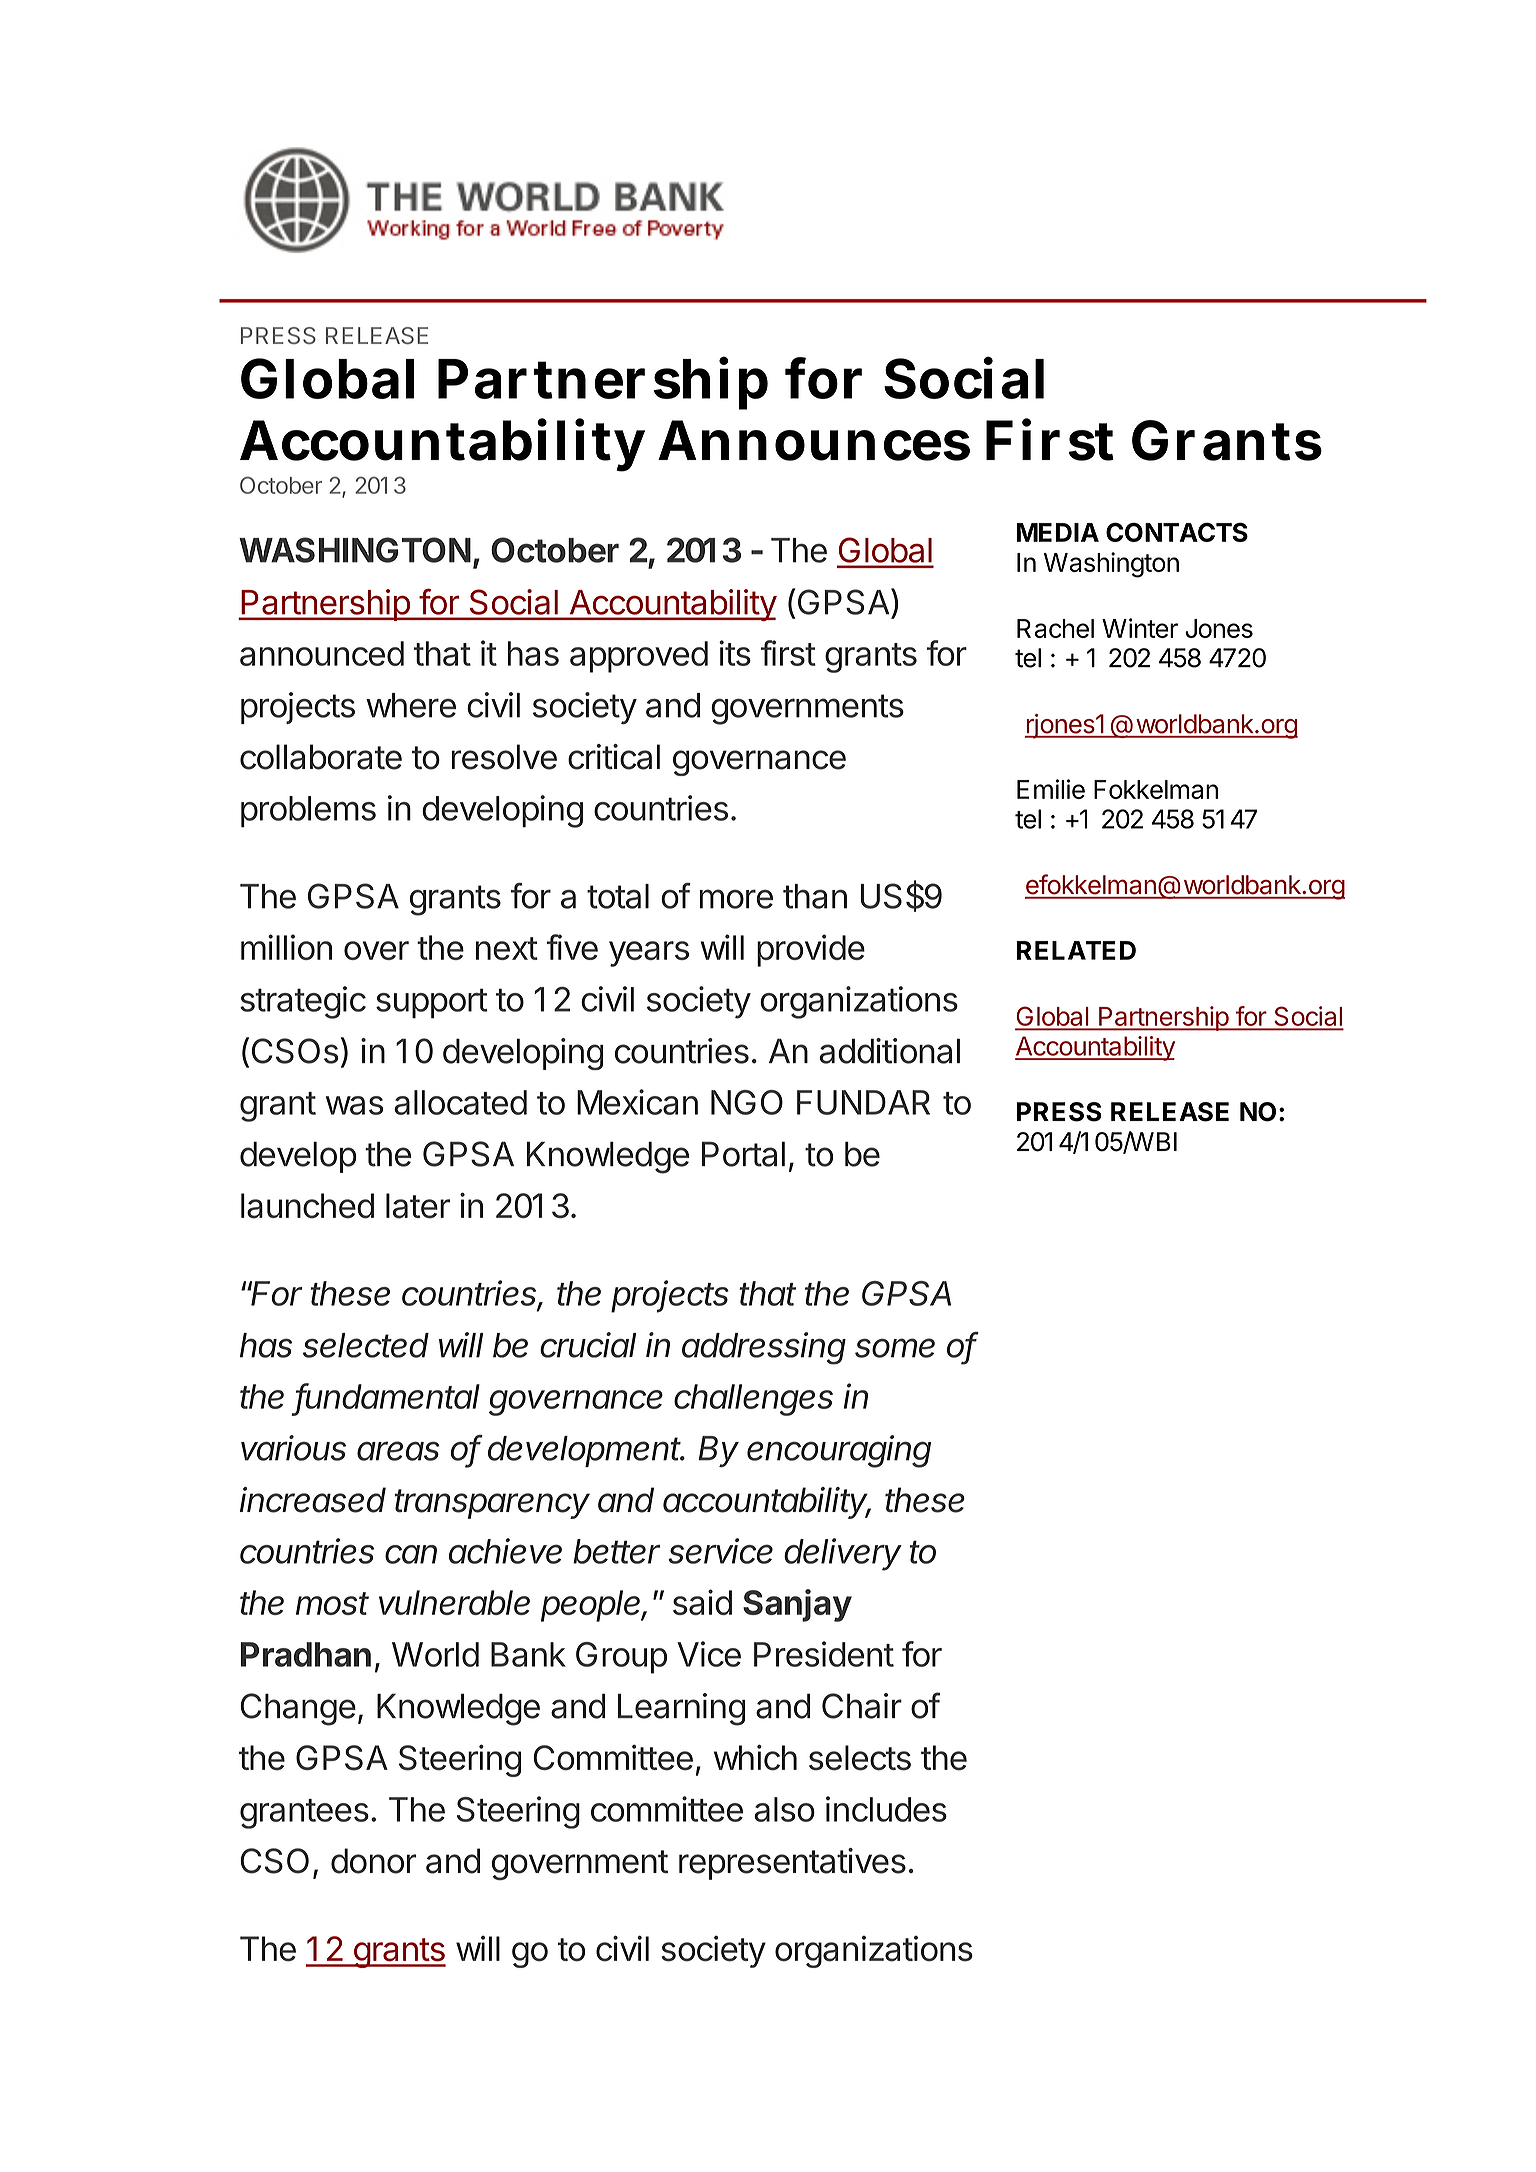 The height and width of the screenshot is (2172, 1536). Describe the element at coordinates (1058, 532) in the screenshot. I see `MEDIA` at that location.
